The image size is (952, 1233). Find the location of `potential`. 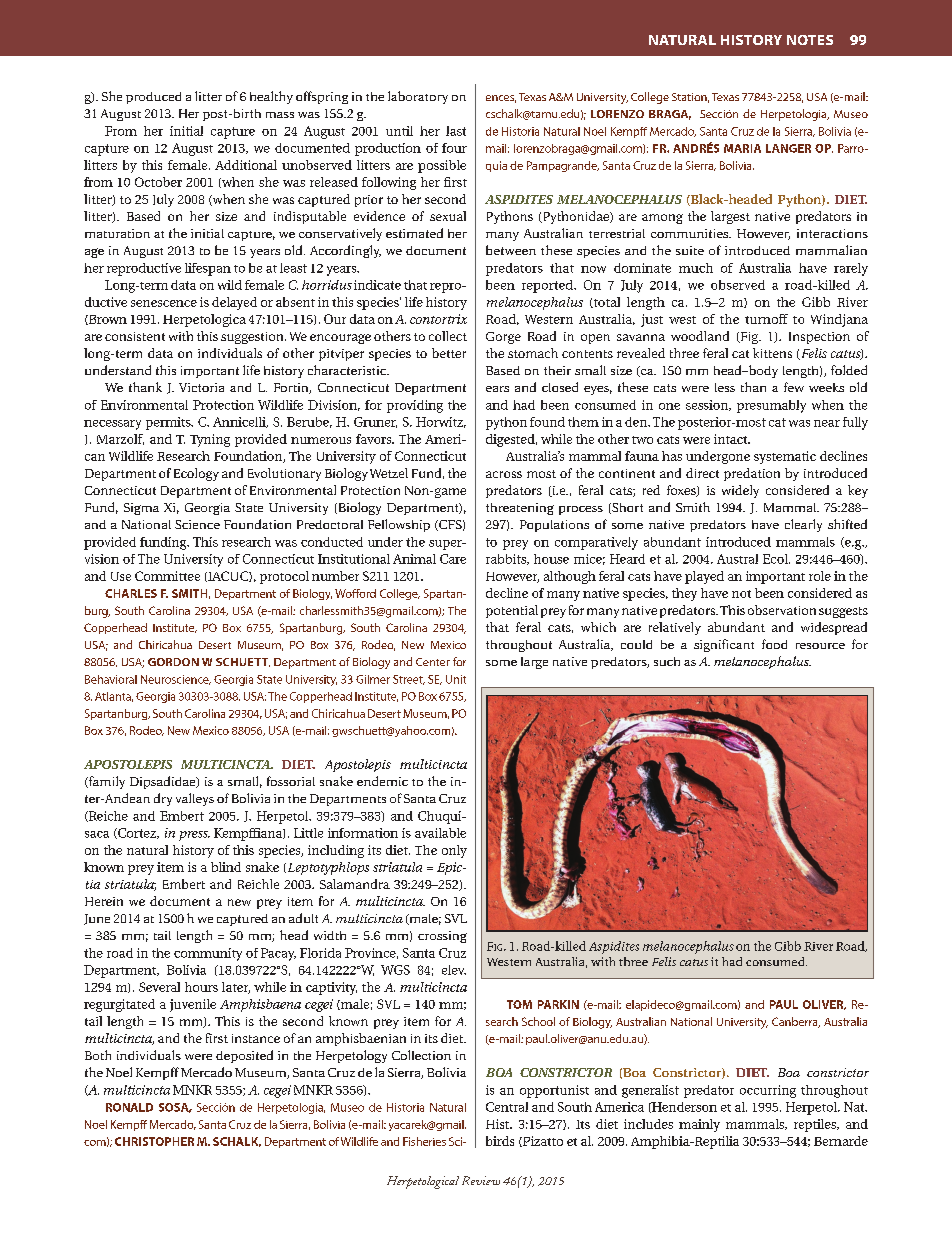

potential is located at coordinates (512, 611).
